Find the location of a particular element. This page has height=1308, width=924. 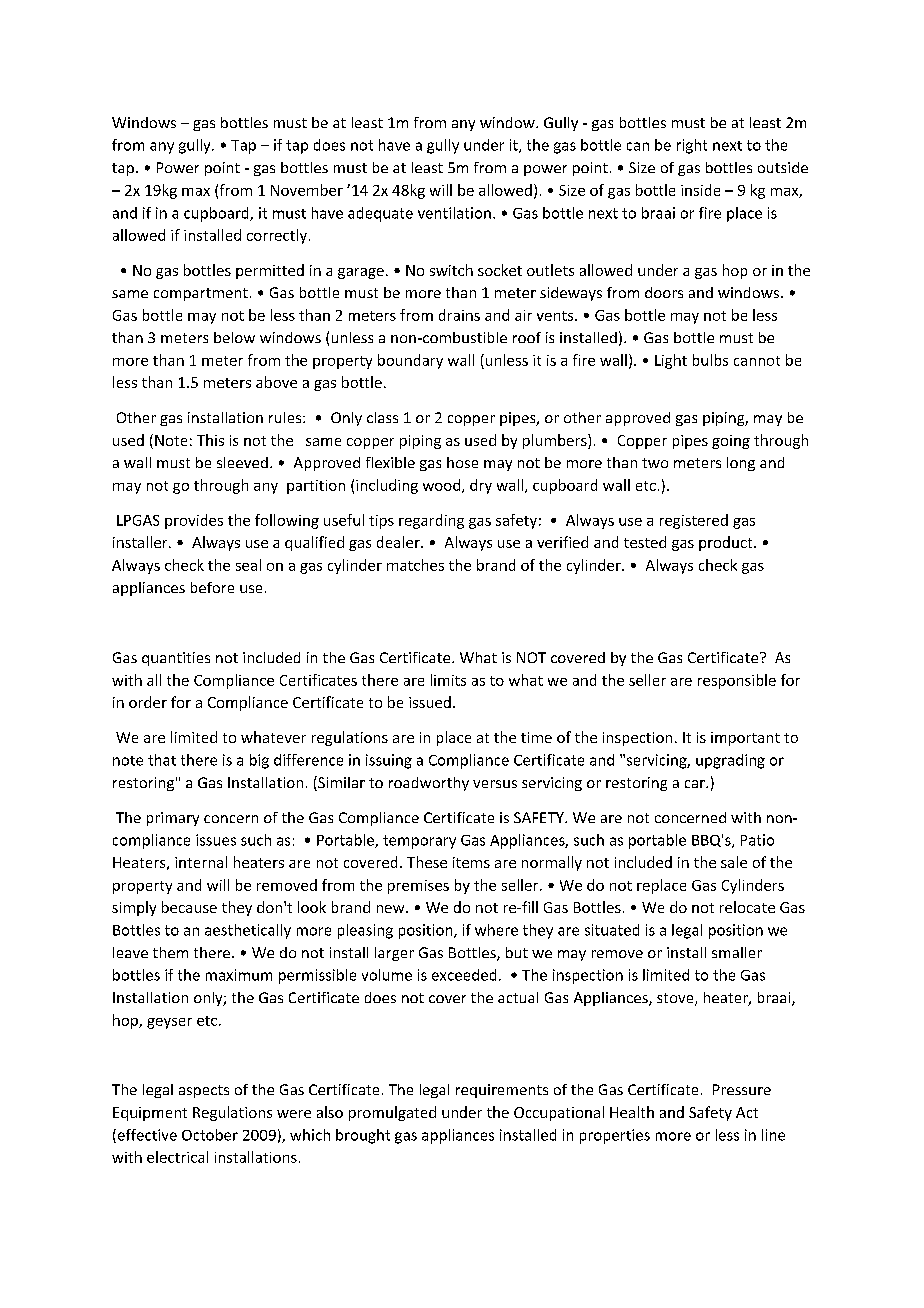

requirements is located at coordinates (502, 1091).
